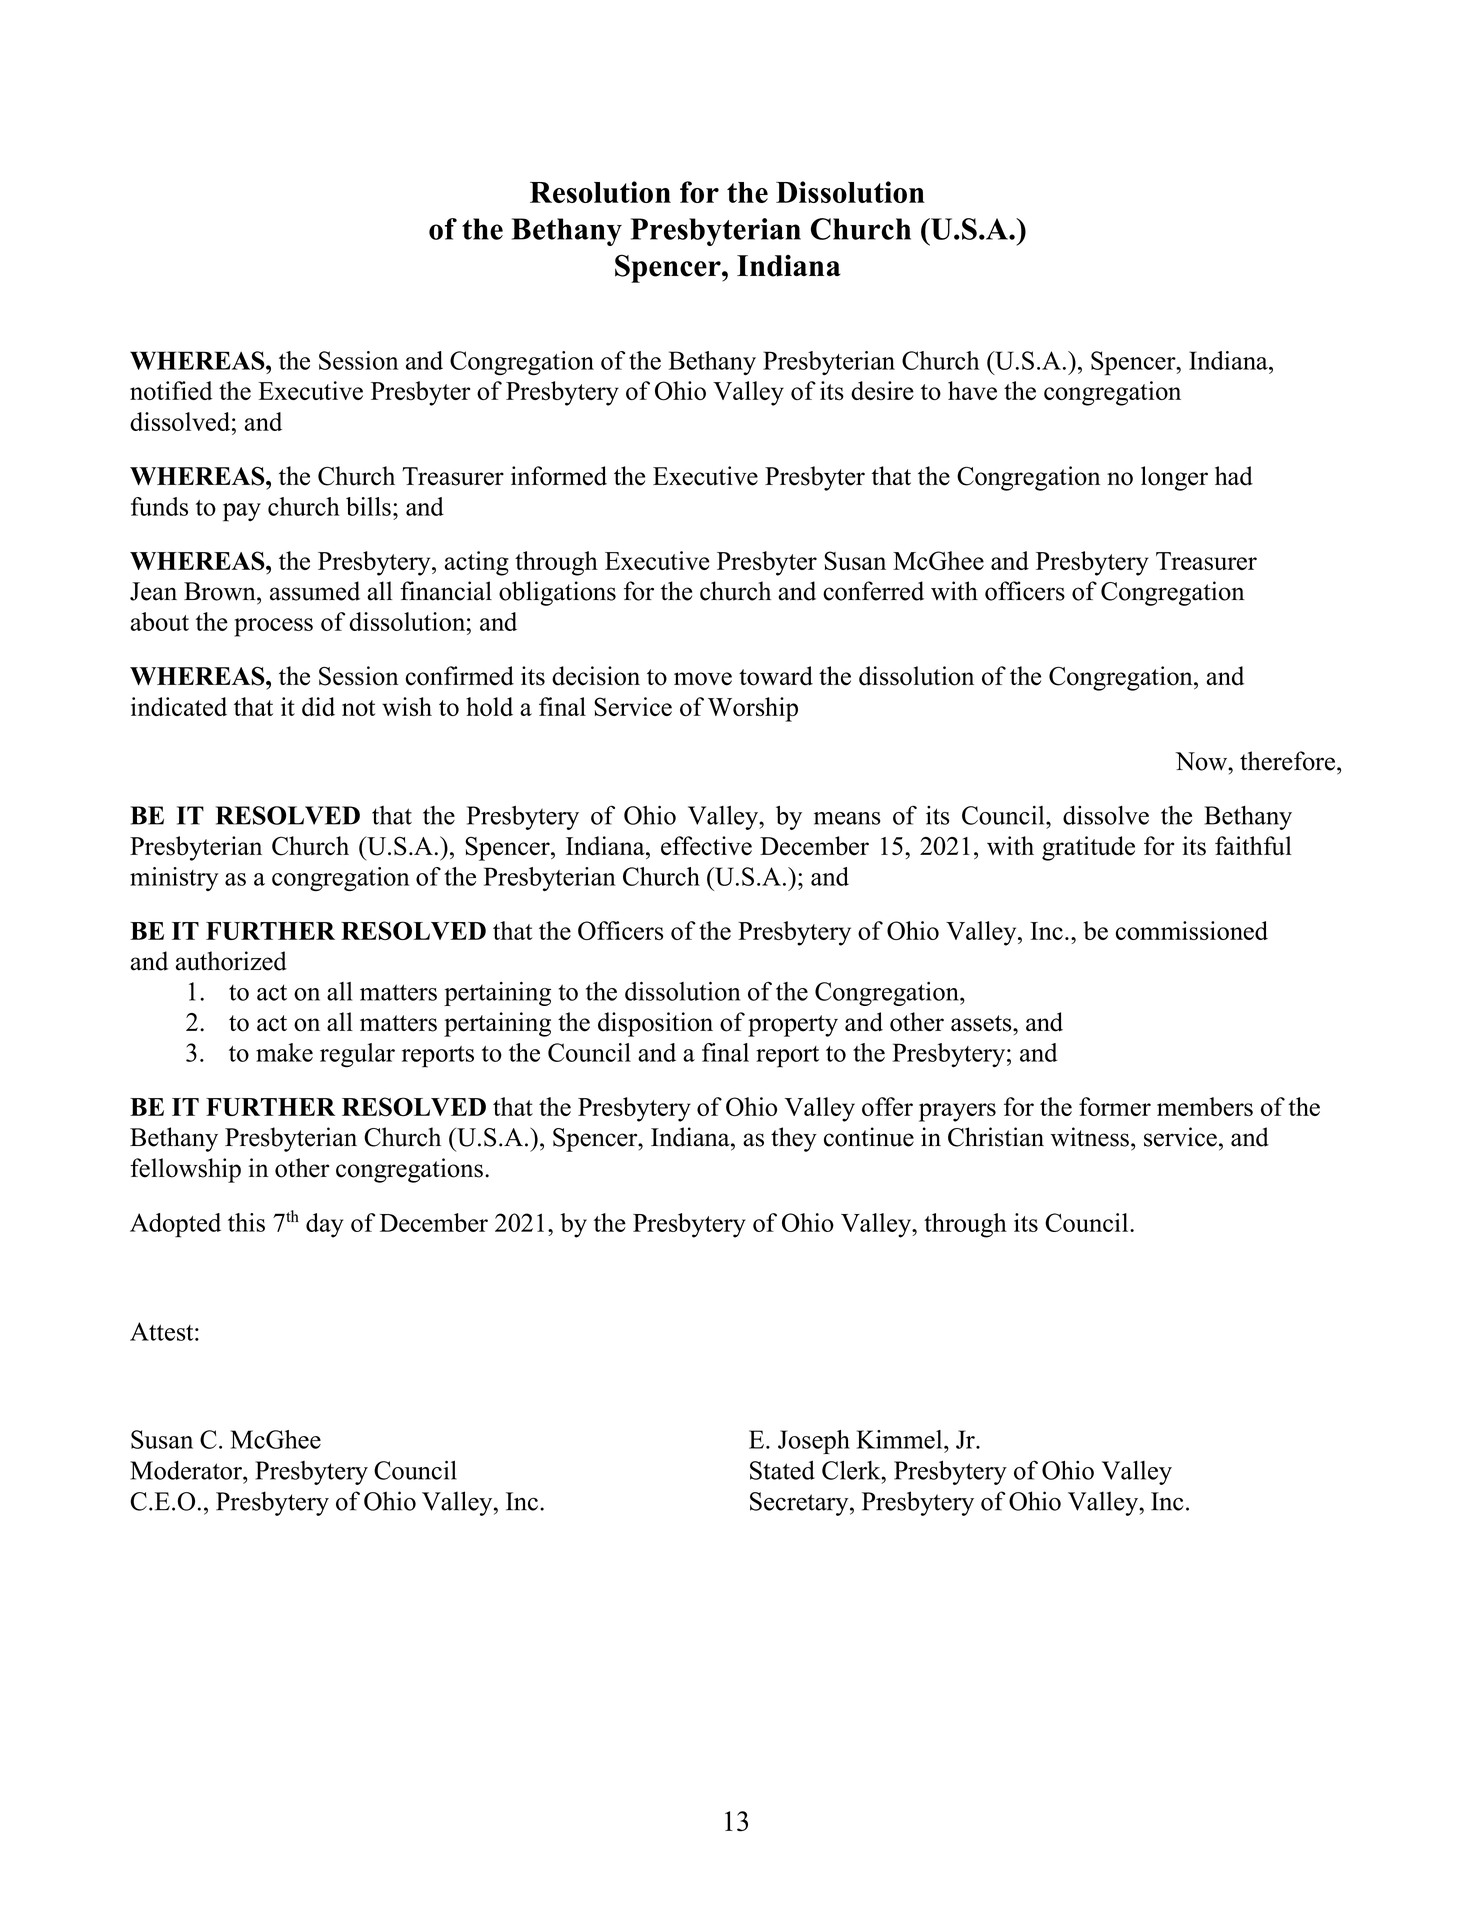 The image size is (1472, 1905). Describe the element at coordinates (972, 390) in the screenshot. I see `have` at that location.
